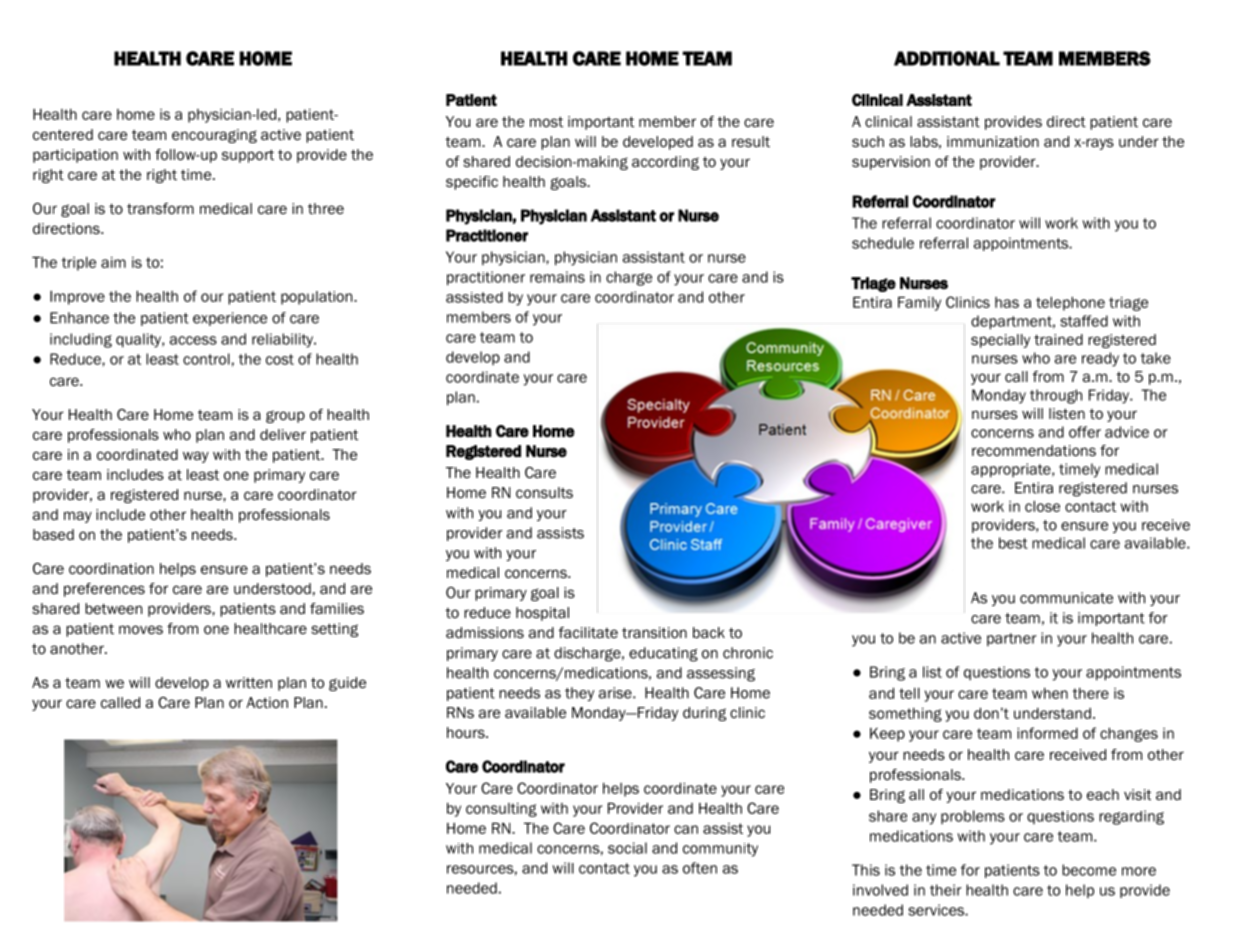  What do you see at coordinates (557, 277) in the image?
I see `remains` at bounding box center [557, 277].
